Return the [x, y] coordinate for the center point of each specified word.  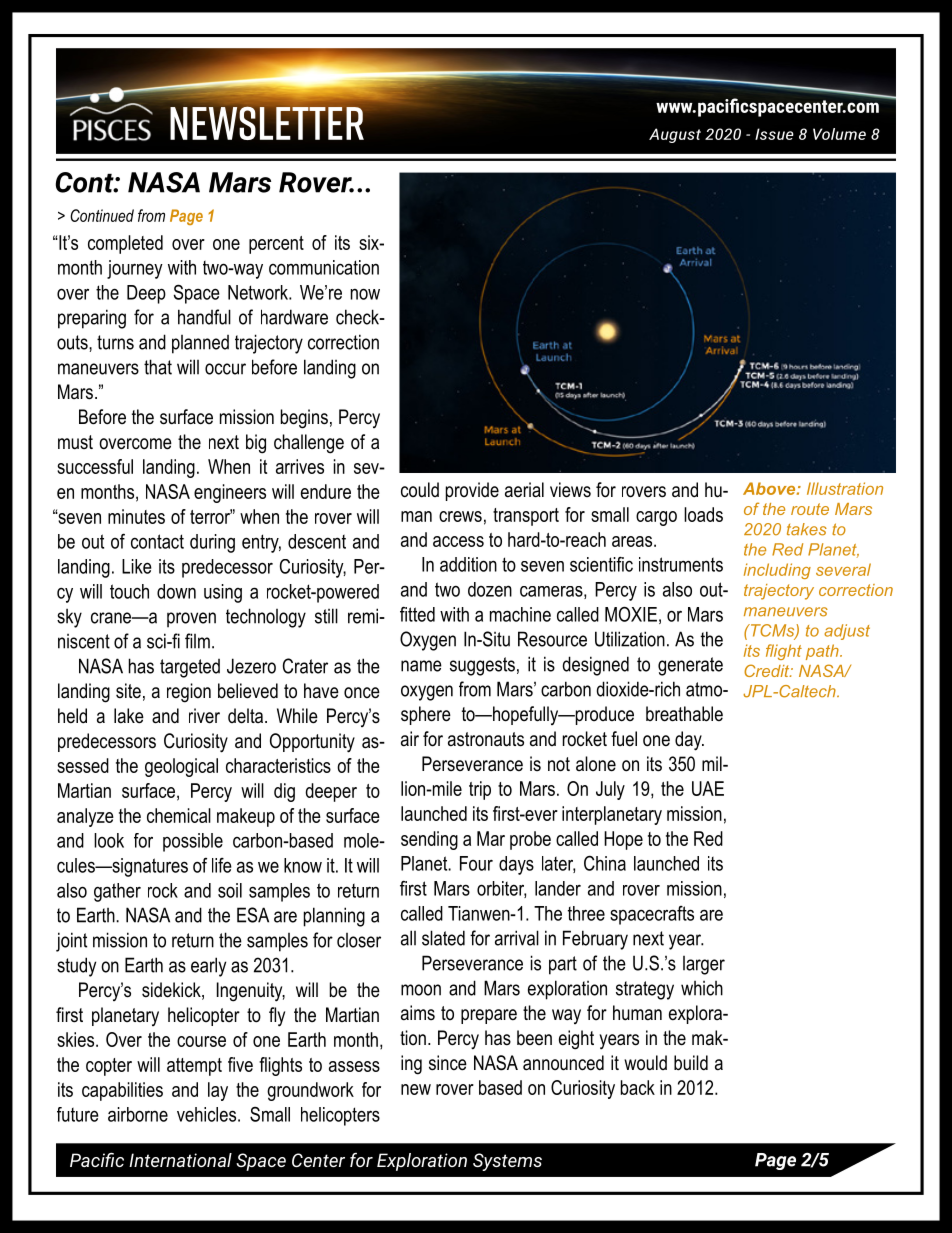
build [691, 1063]
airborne [138, 1114]
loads [703, 514]
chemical [179, 815]
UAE [708, 788]
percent [276, 245]
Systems [507, 1162]
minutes [136, 516]
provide [472, 491]
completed [125, 244]
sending [429, 840]
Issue [774, 134]
